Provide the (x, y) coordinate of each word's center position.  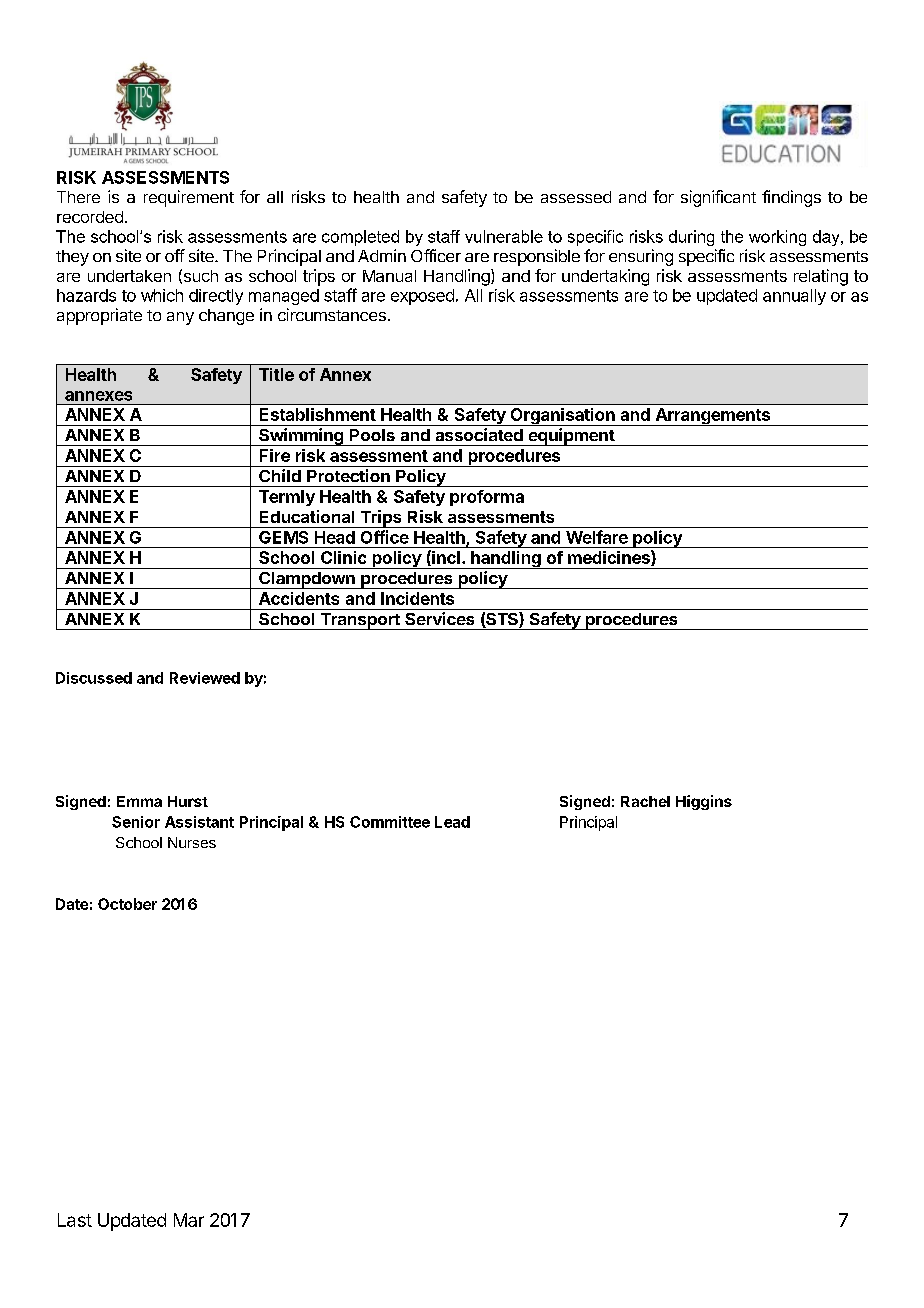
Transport (360, 621)
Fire (275, 455)
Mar (189, 1220)
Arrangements (713, 417)
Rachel (645, 801)
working (777, 238)
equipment (571, 437)
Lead (452, 822)
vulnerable (504, 236)
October (127, 904)
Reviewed (205, 678)
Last (75, 1220)
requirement (189, 198)
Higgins (704, 802)
